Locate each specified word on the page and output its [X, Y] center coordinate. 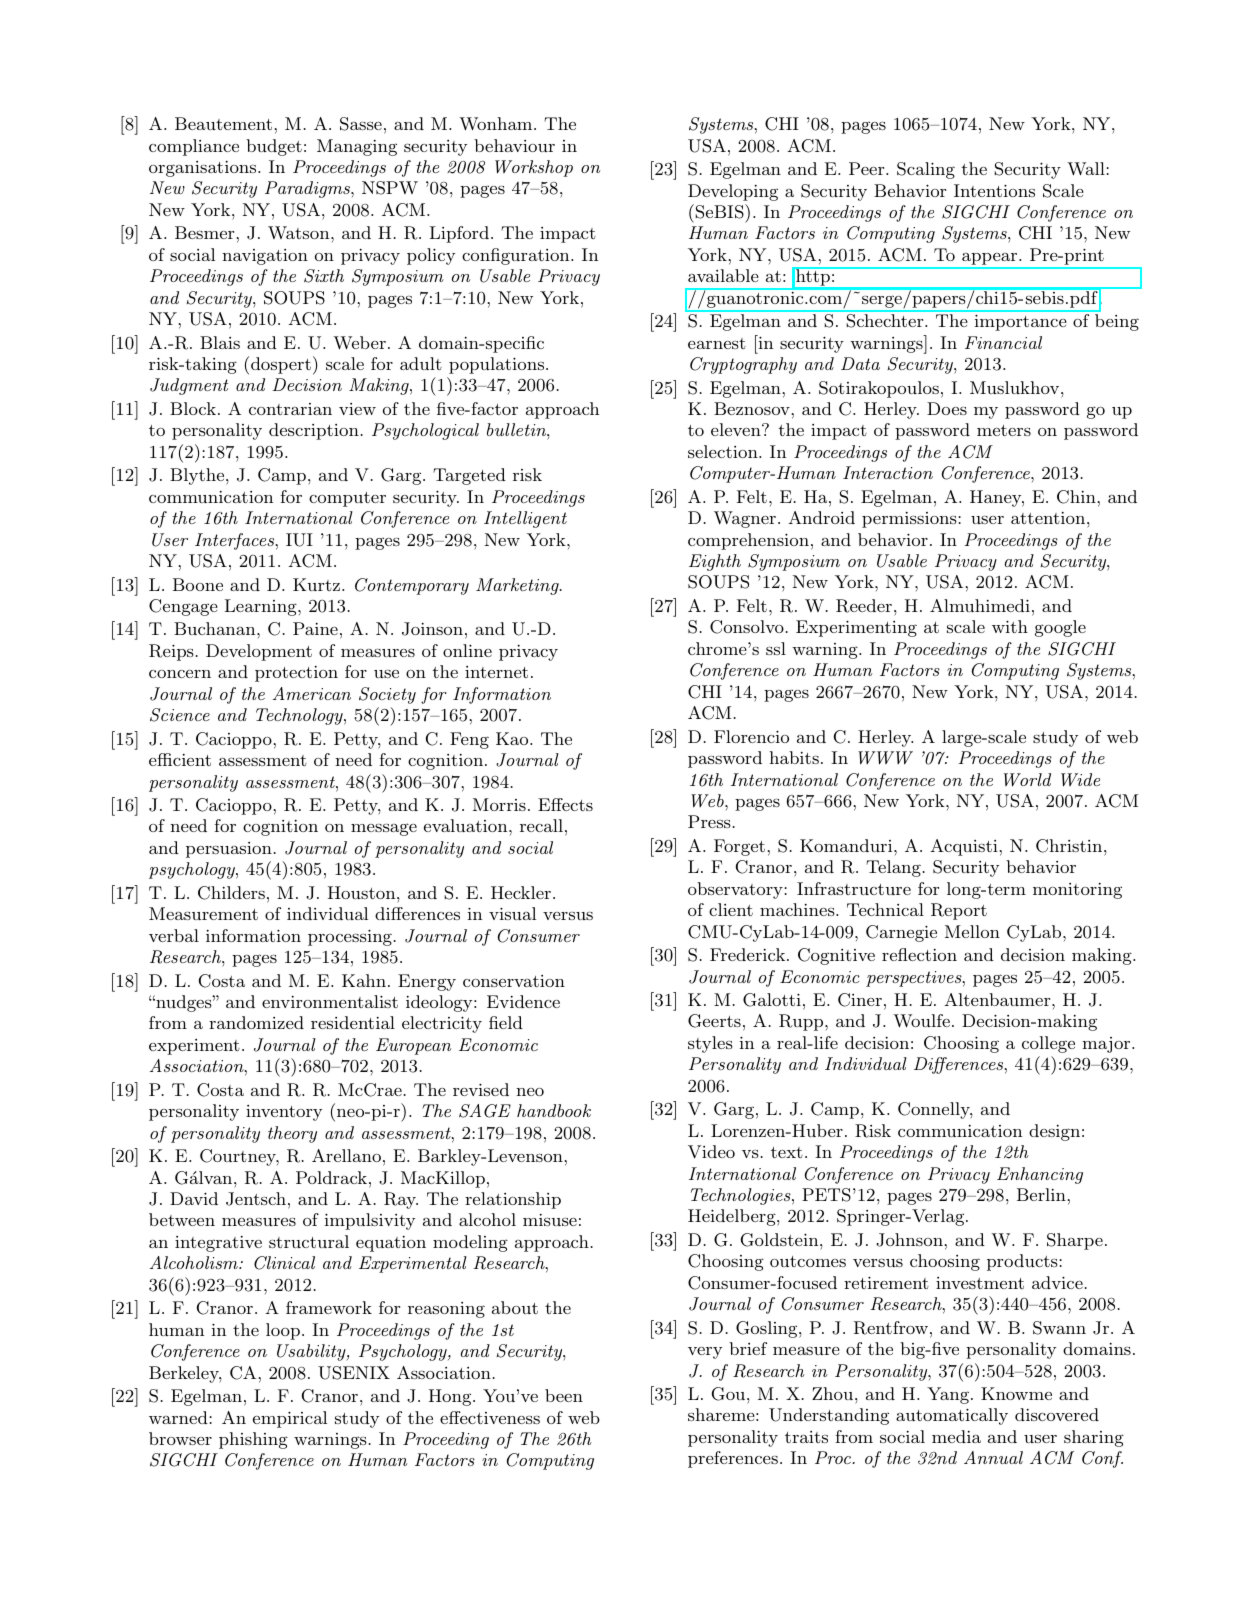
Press [709, 821]
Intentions [994, 190]
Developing [733, 192]
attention [1048, 518]
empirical [290, 1419]
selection [724, 451]
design [1054, 1132]
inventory [284, 1113]
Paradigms [308, 189]
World [1027, 780]
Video [711, 1151]
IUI [299, 540]
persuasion [229, 850]
